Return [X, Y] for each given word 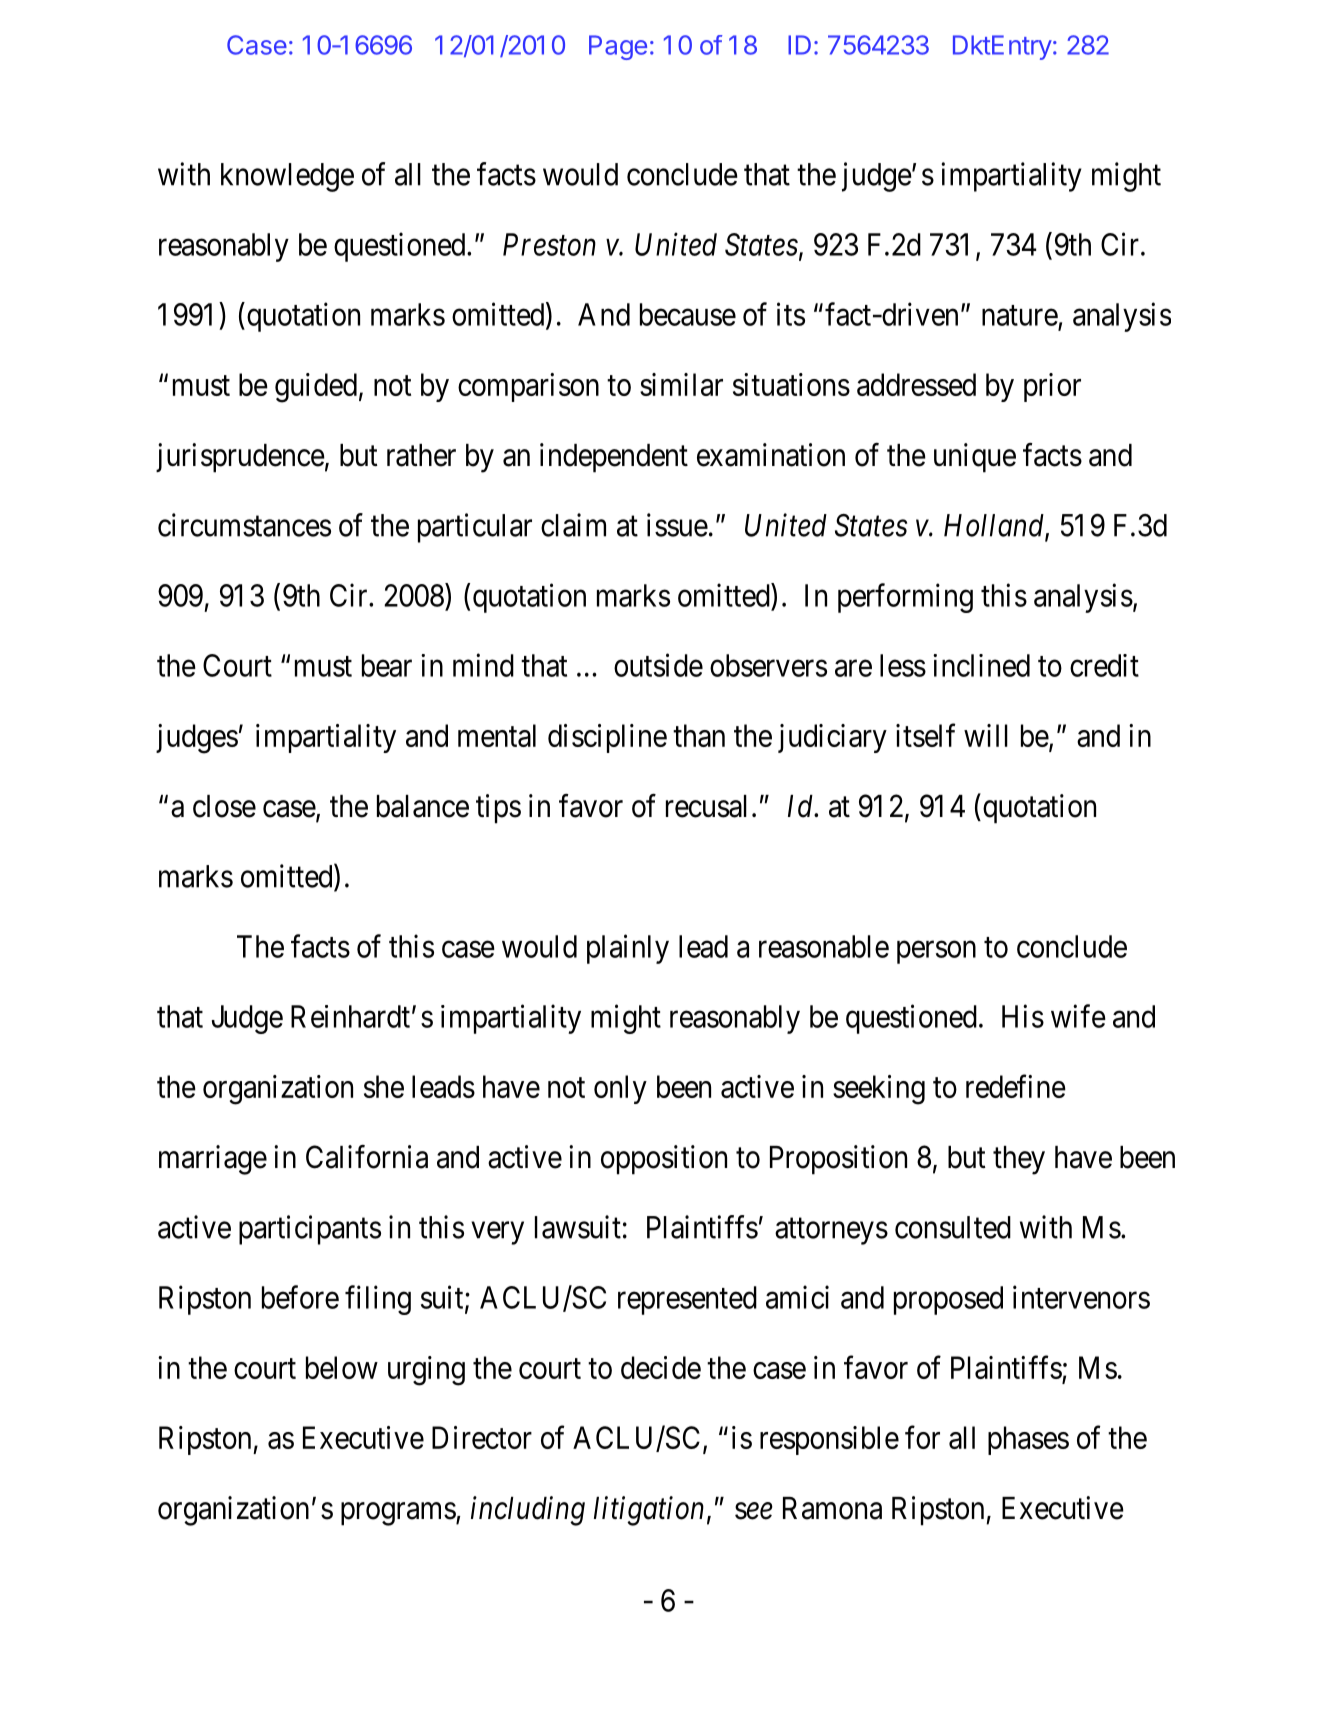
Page [618, 47]
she [384, 1086]
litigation [649, 1511]
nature [1020, 315]
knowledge [287, 177]
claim [573, 525]
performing [905, 598]
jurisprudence [240, 458]
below [342, 1367]
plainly [628, 949]
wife [1078, 1016]
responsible [829, 1440]
